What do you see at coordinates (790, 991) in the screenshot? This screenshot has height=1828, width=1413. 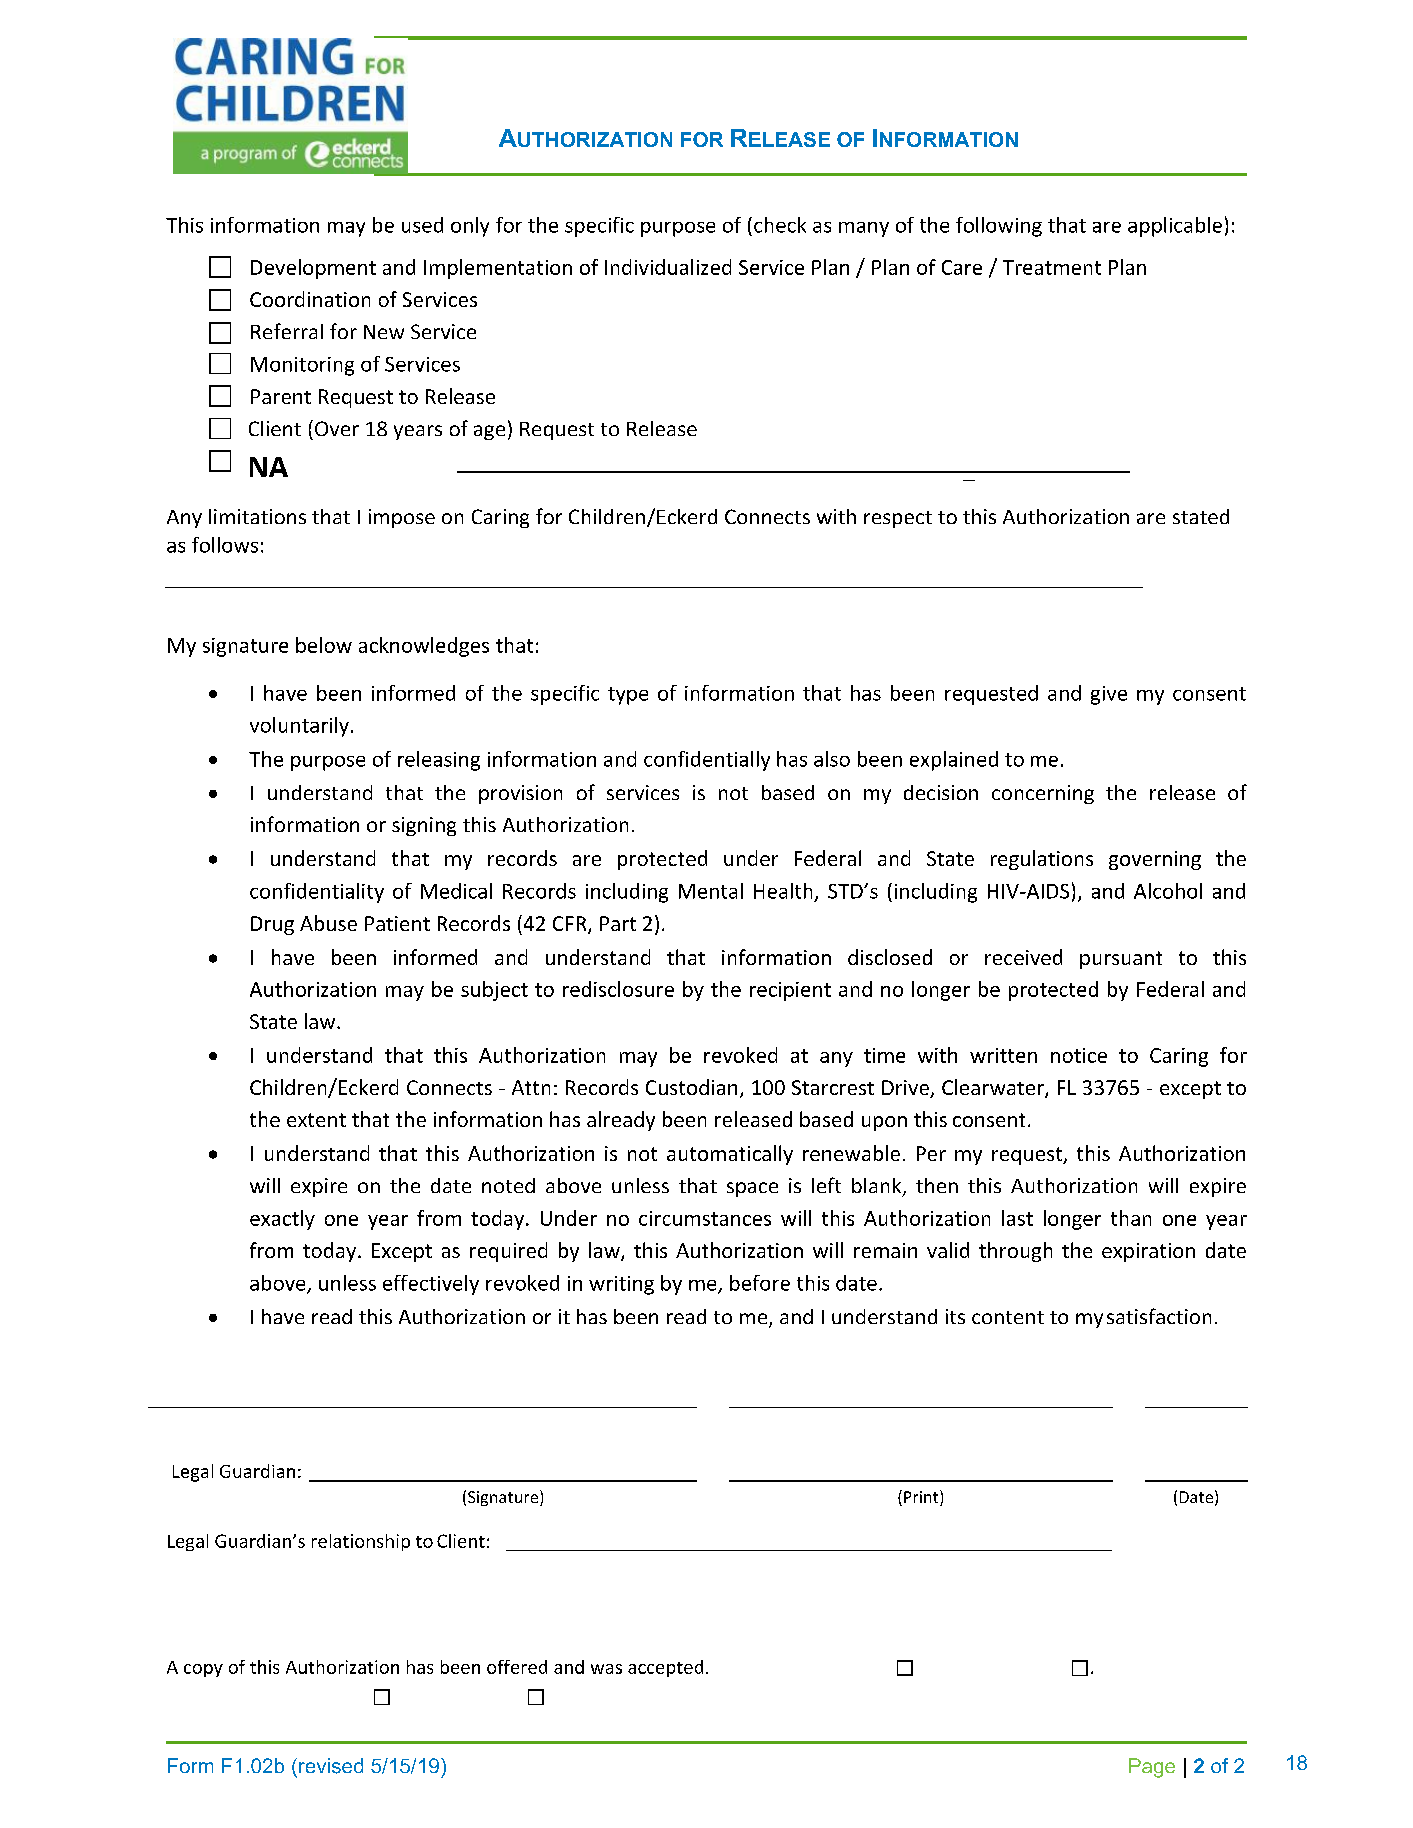 I see `recipient` at bounding box center [790, 991].
